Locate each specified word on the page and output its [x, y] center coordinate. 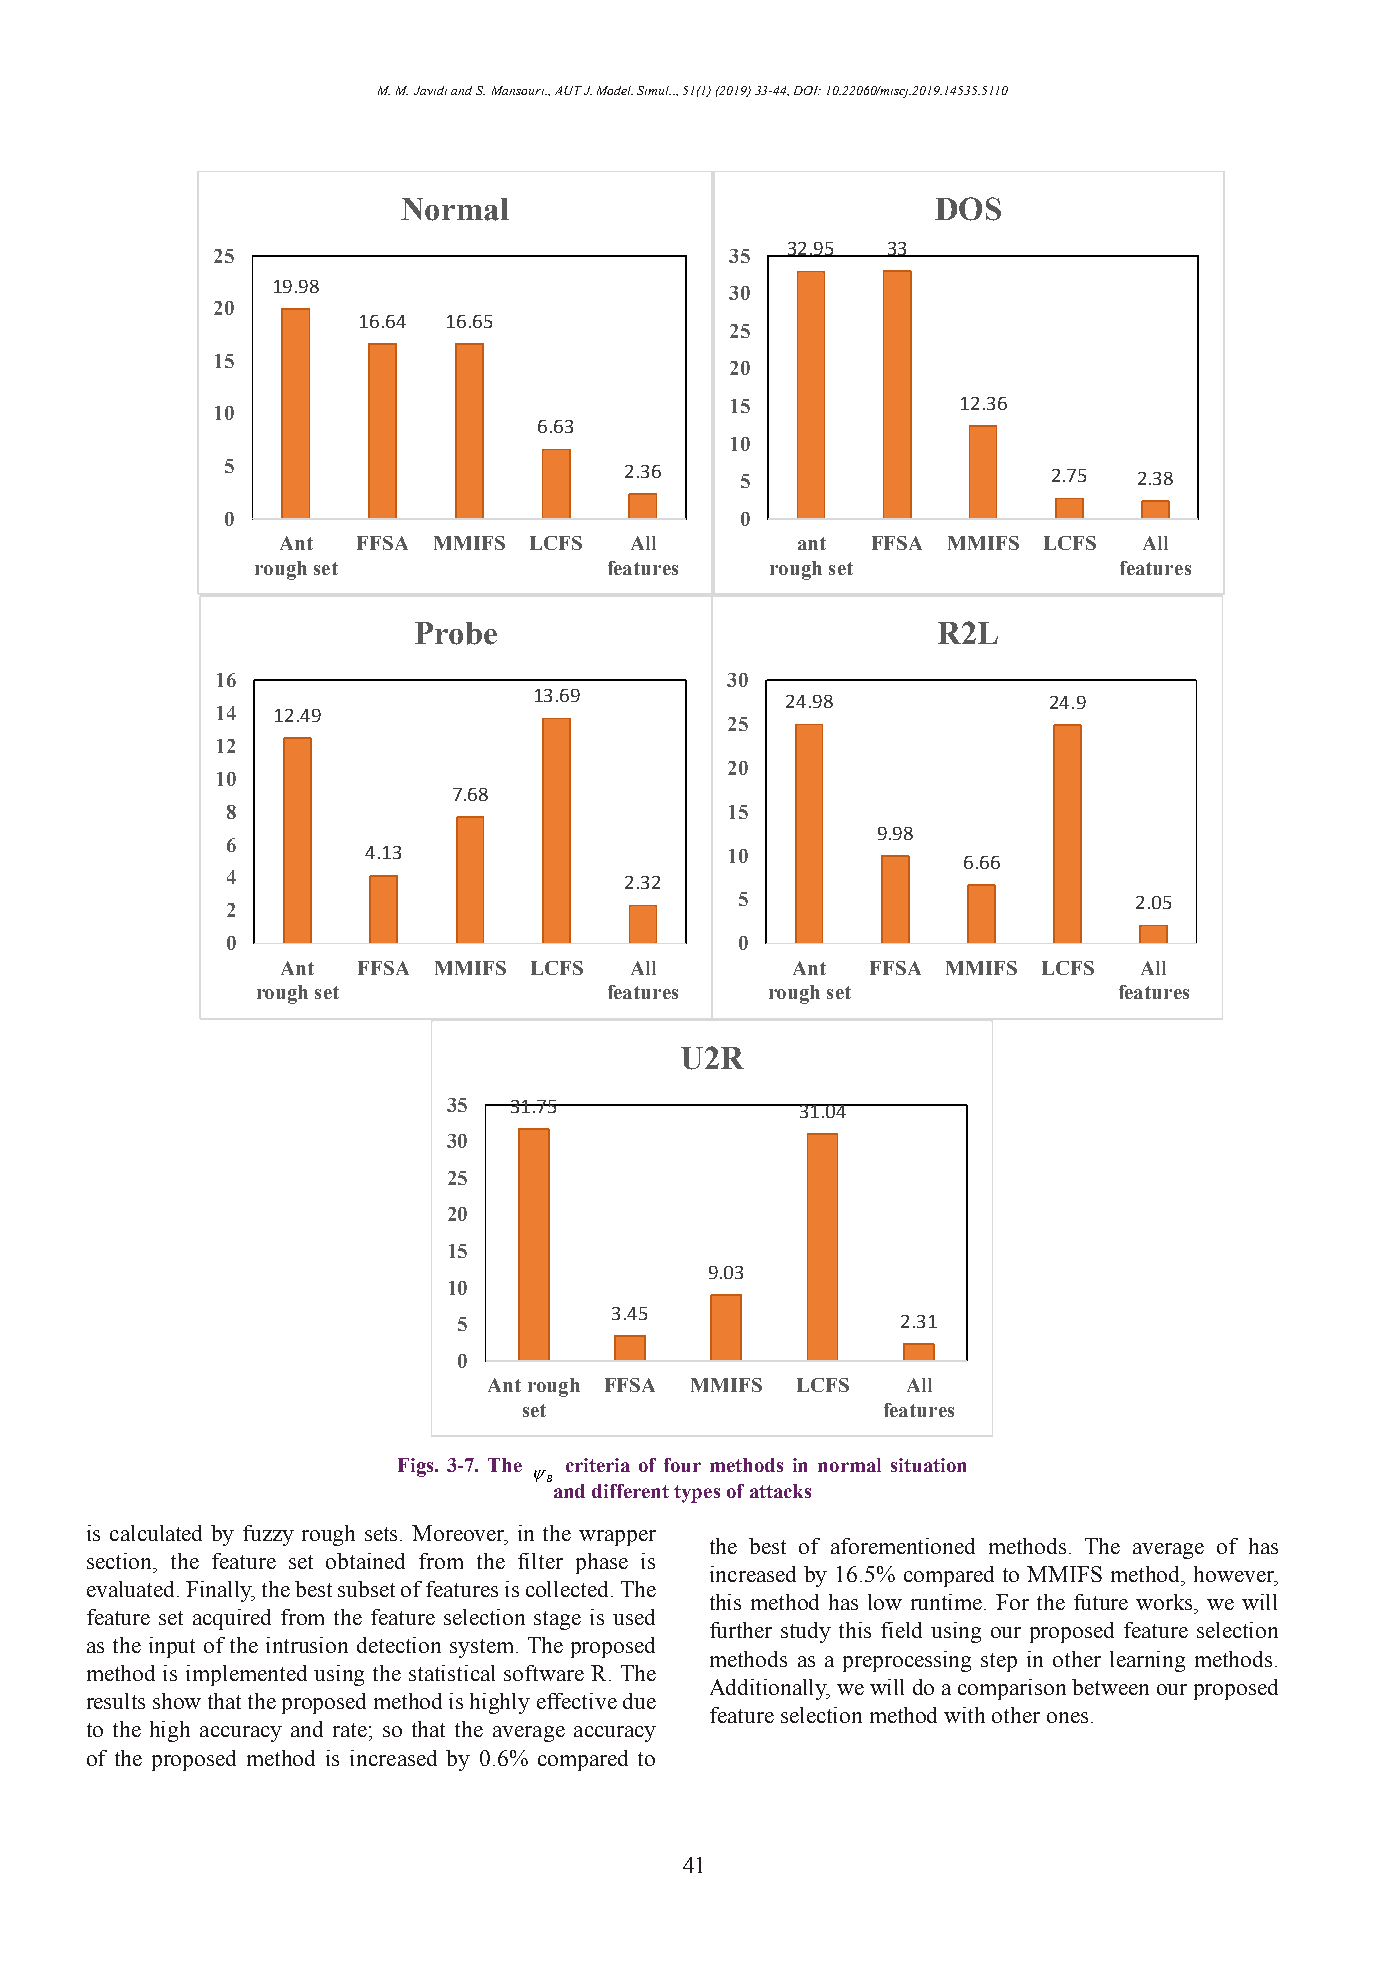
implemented [246, 1675]
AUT [568, 90]
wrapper [617, 1538]
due [639, 1701]
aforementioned [903, 1546]
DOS [968, 209]
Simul [654, 90]
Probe [456, 633]
